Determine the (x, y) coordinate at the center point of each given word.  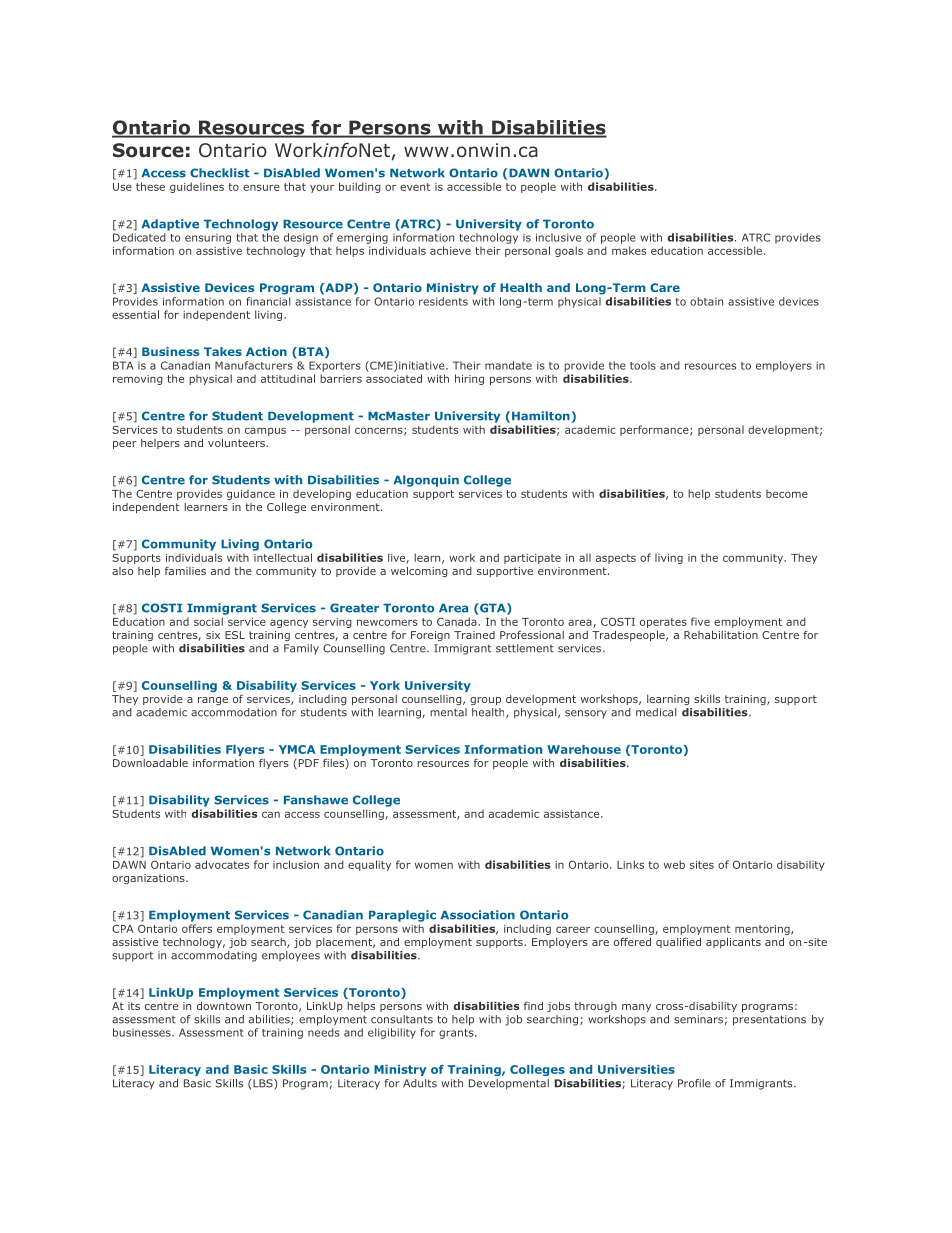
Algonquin (426, 481)
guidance (251, 494)
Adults (420, 1083)
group (485, 701)
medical (656, 712)
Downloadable (150, 763)
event (415, 187)
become (787, 493)
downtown (224, 1006)
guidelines (197, 187)
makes (629, 250)
